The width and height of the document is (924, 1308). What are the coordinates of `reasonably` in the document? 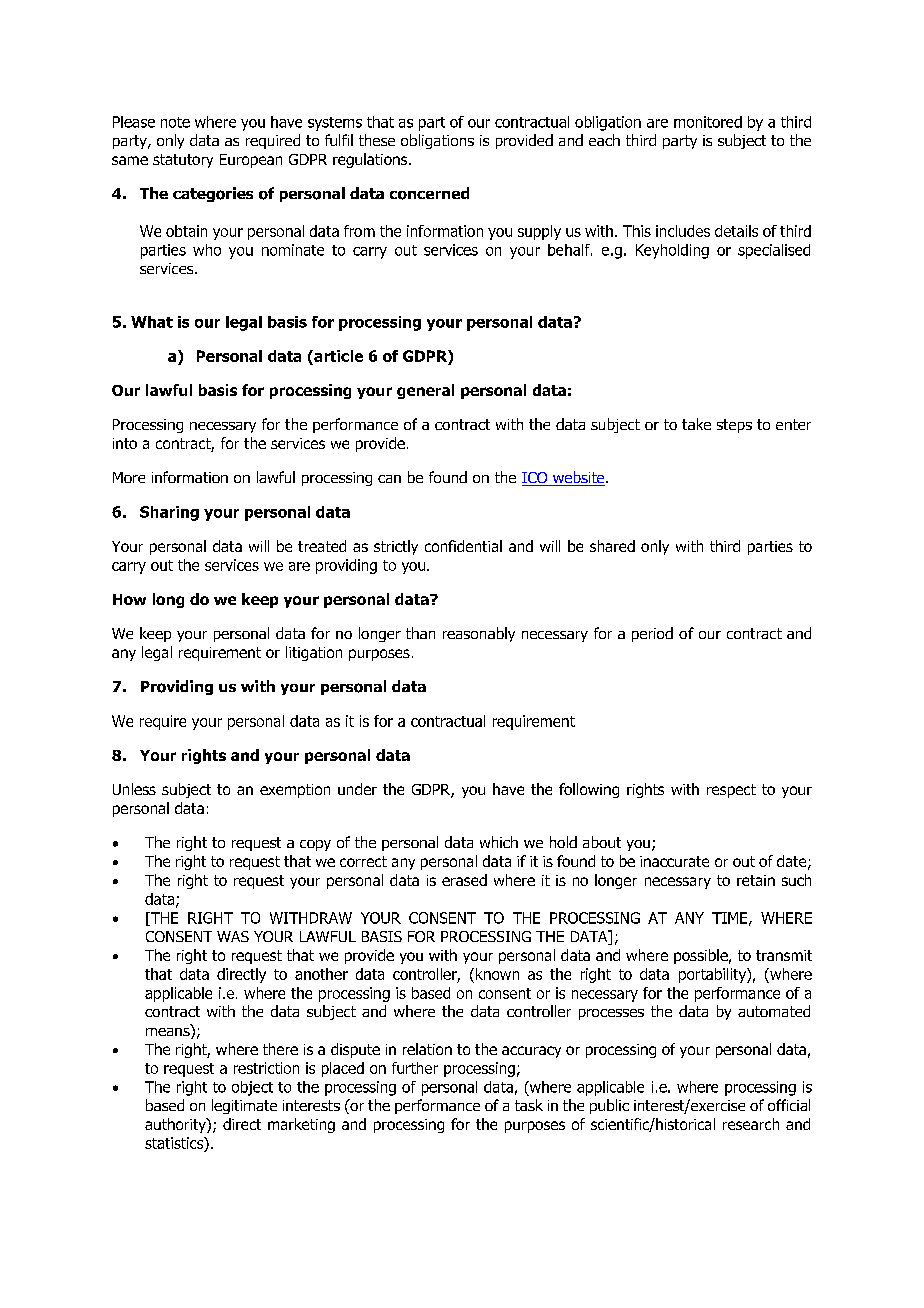 It's located at (479, 634).
